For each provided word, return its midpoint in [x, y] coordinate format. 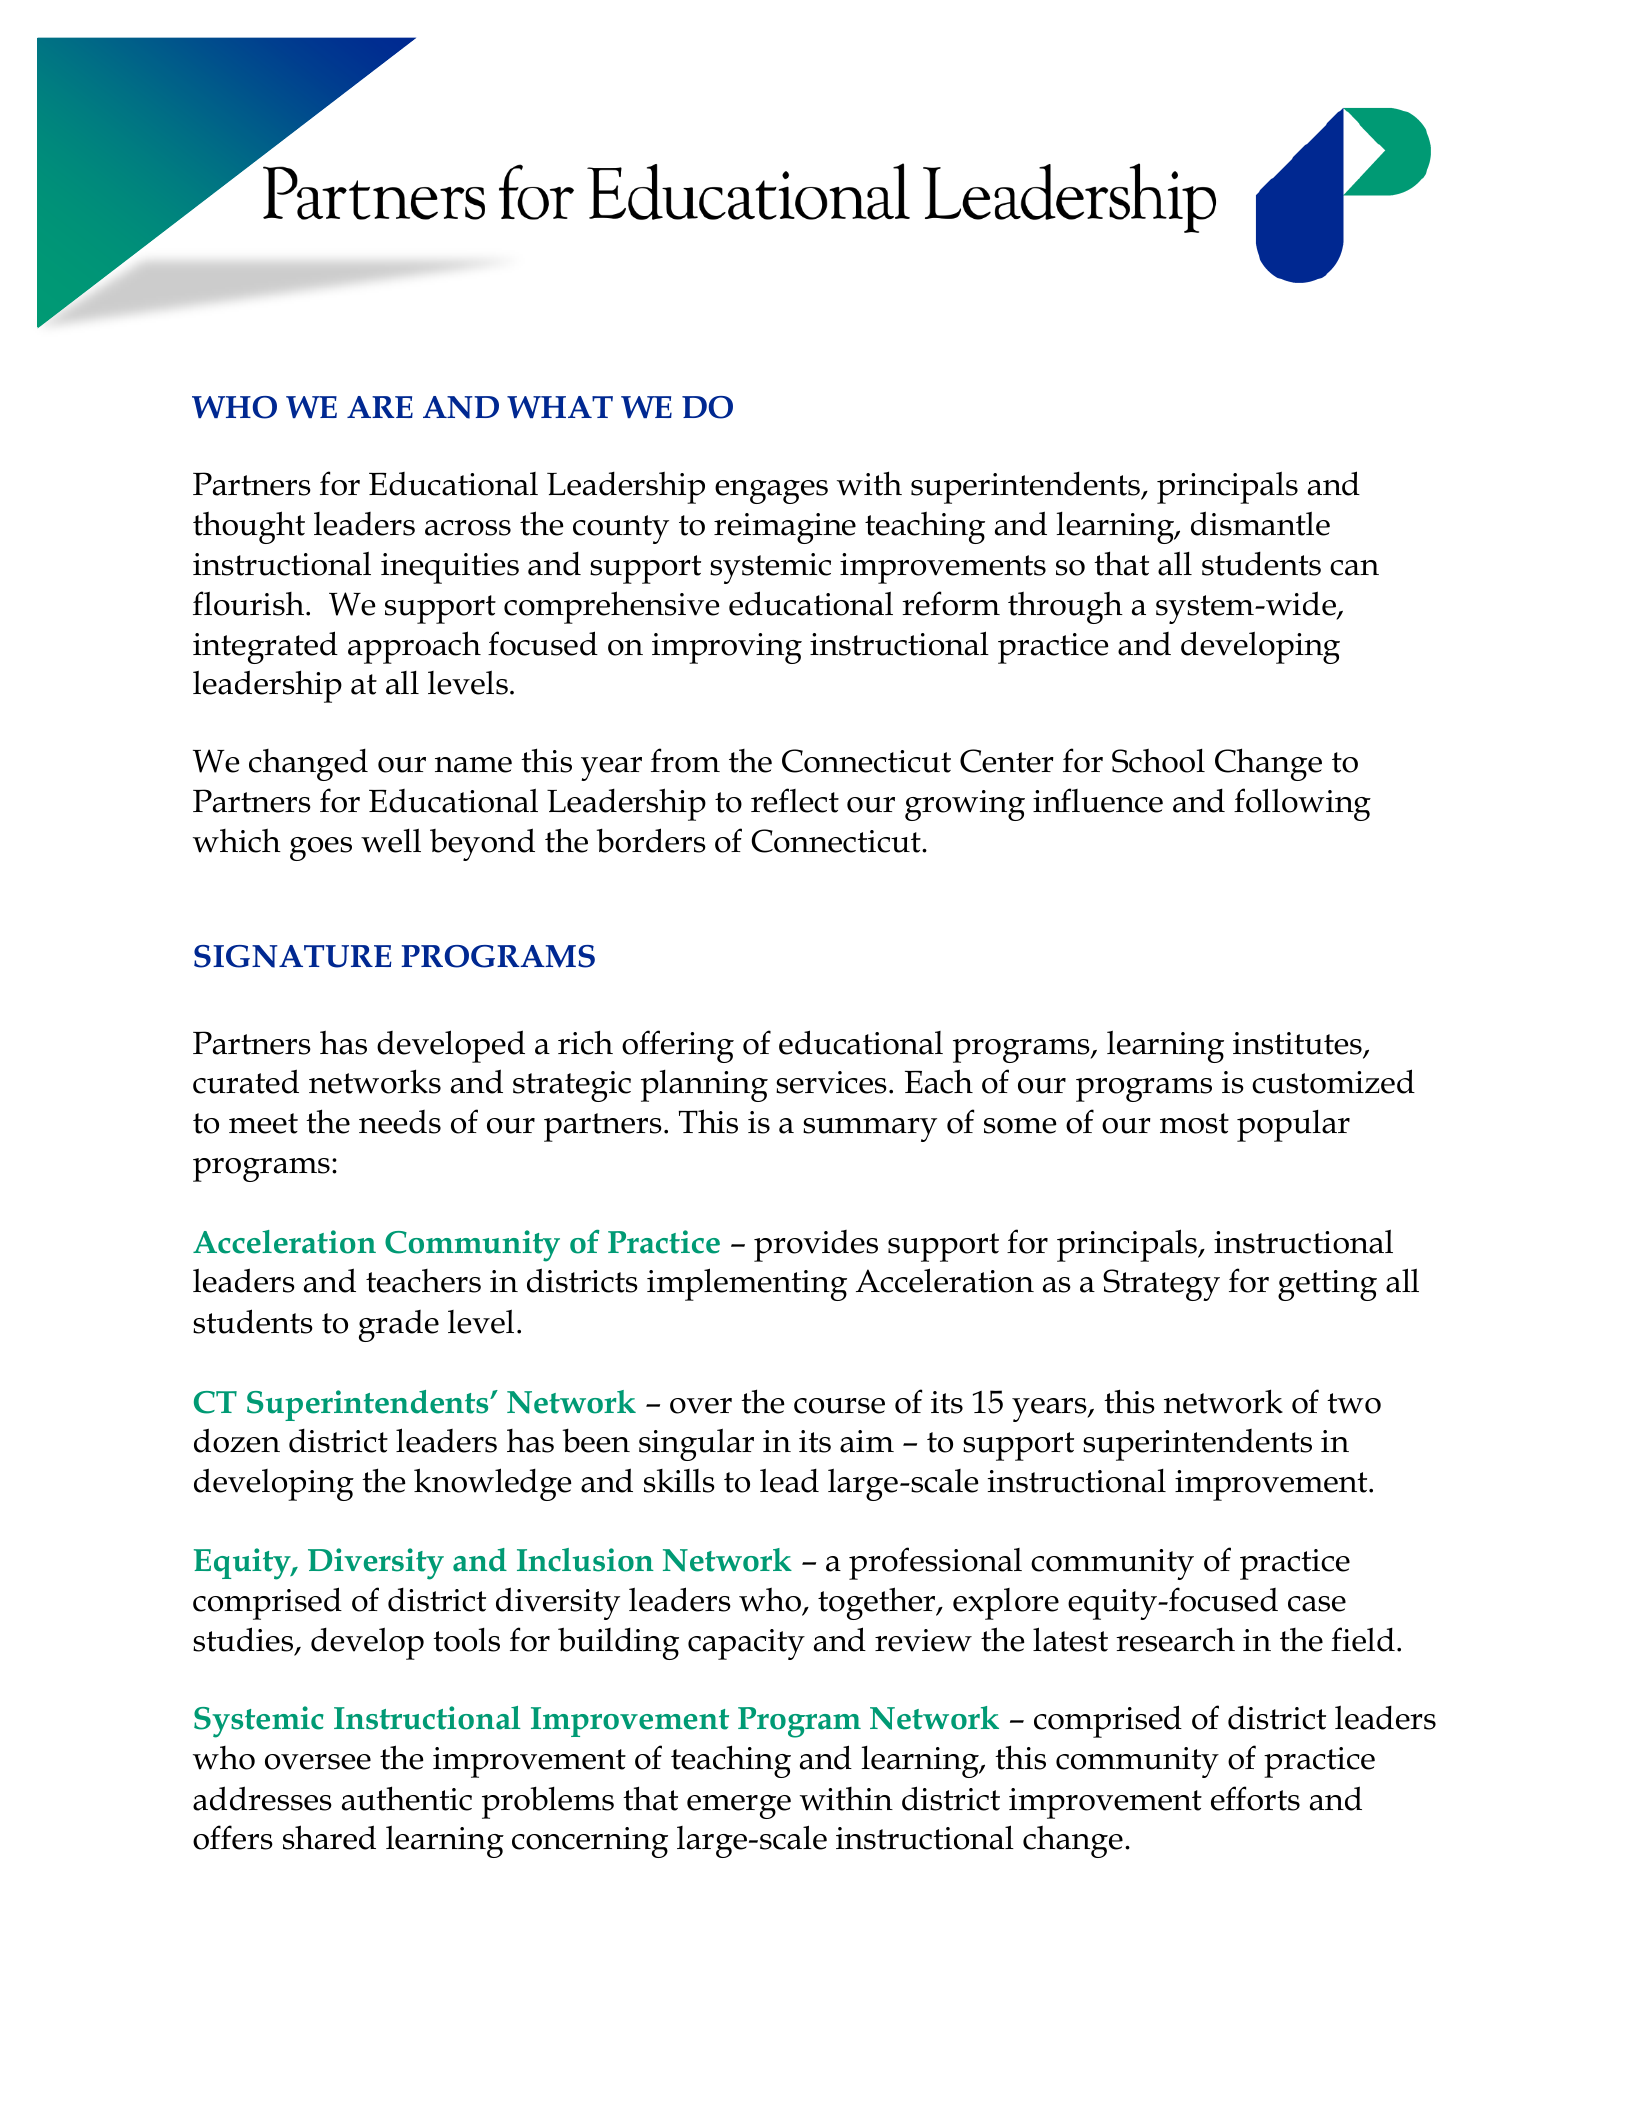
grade [399, 1326]
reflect [795, 800]
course [839, 1406]
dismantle [1260, 523]
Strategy [1161, 1285]
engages [771, 492]
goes [321, 849]
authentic [407, 1798]
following [1302, 804]
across [468, 528]
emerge [739, 1807]
